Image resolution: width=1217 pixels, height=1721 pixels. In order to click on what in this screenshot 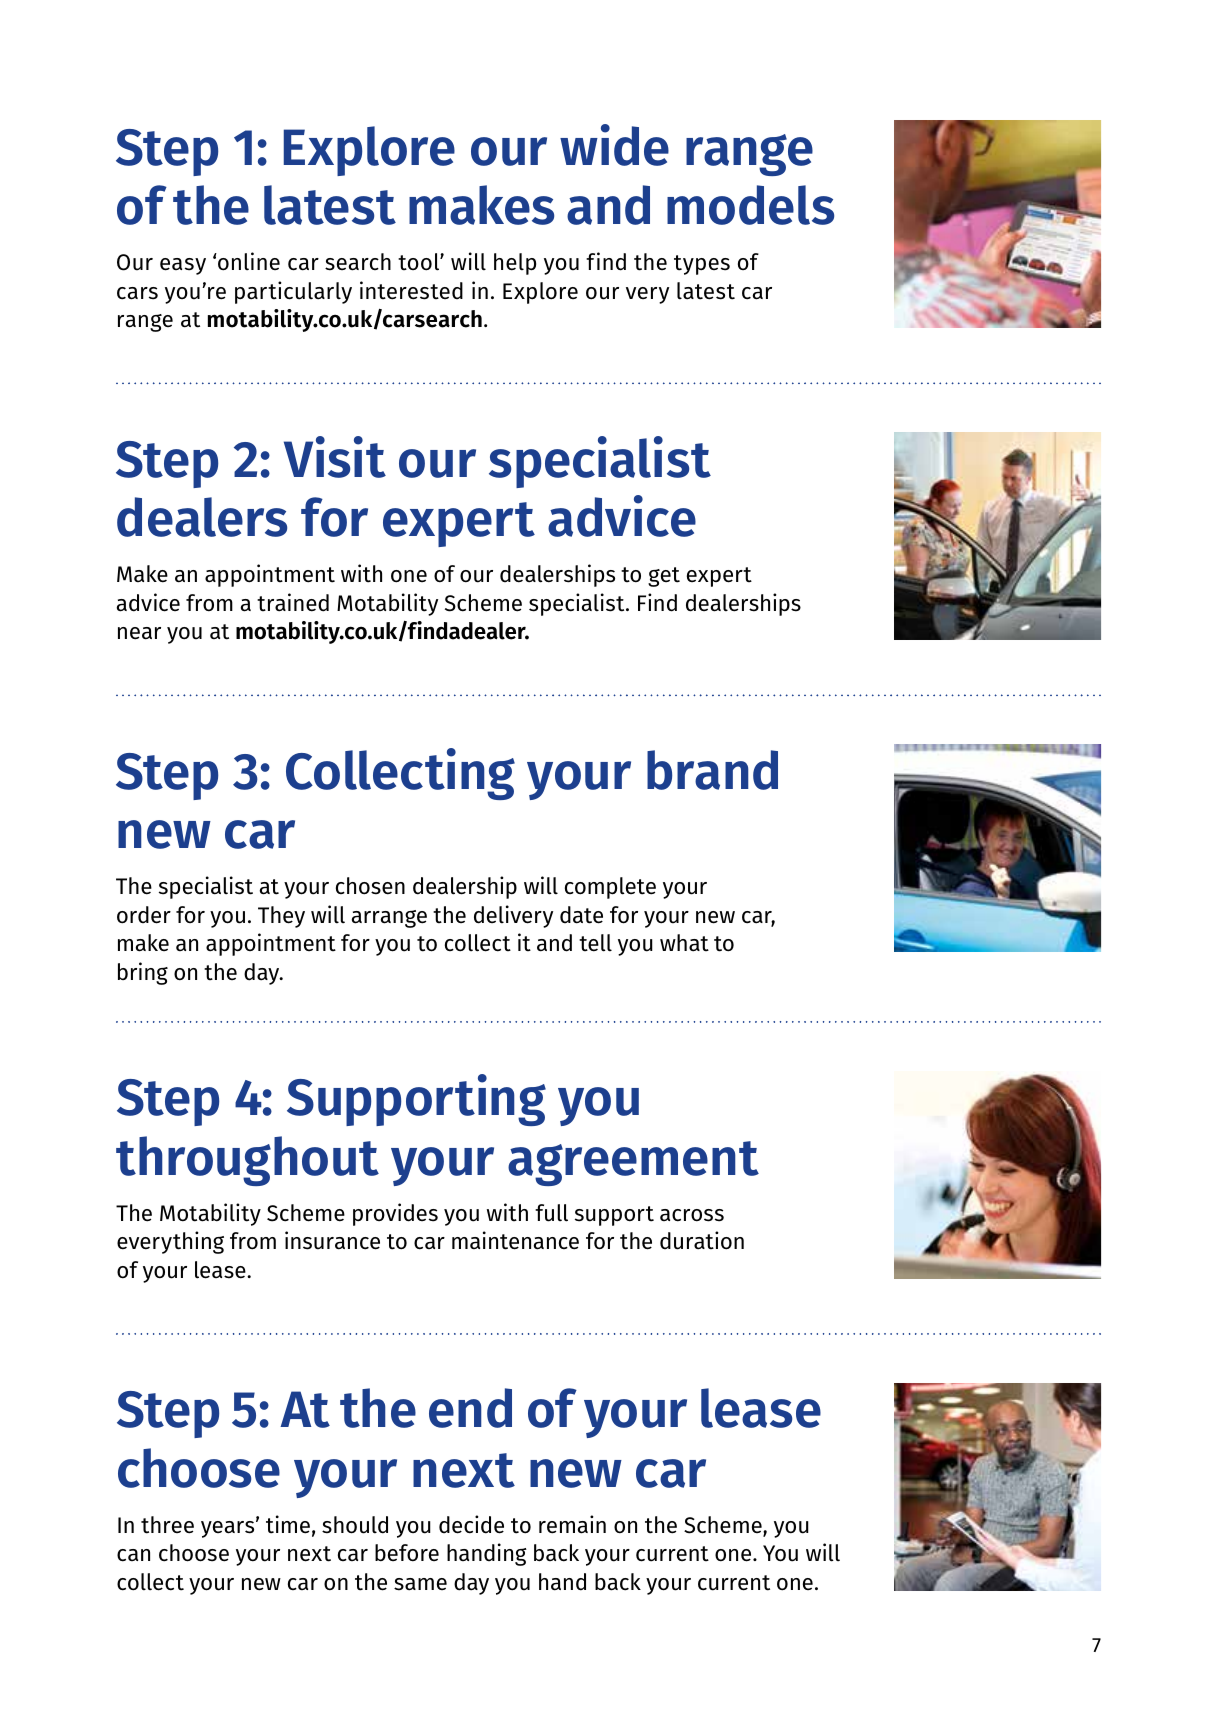, I will do `click(684, 943)`.
